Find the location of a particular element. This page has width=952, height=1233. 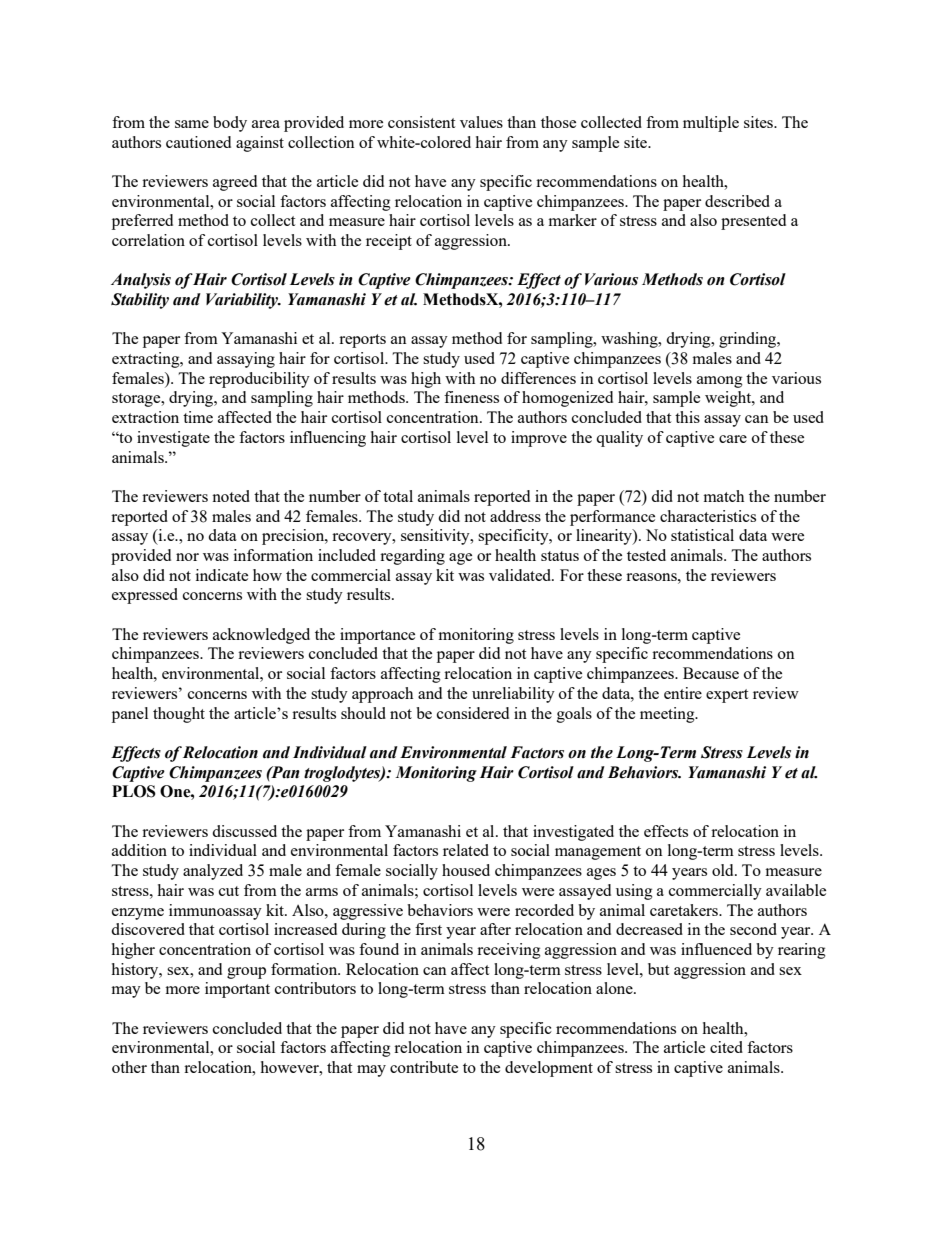

considered is located at coordinates (473, 713).
